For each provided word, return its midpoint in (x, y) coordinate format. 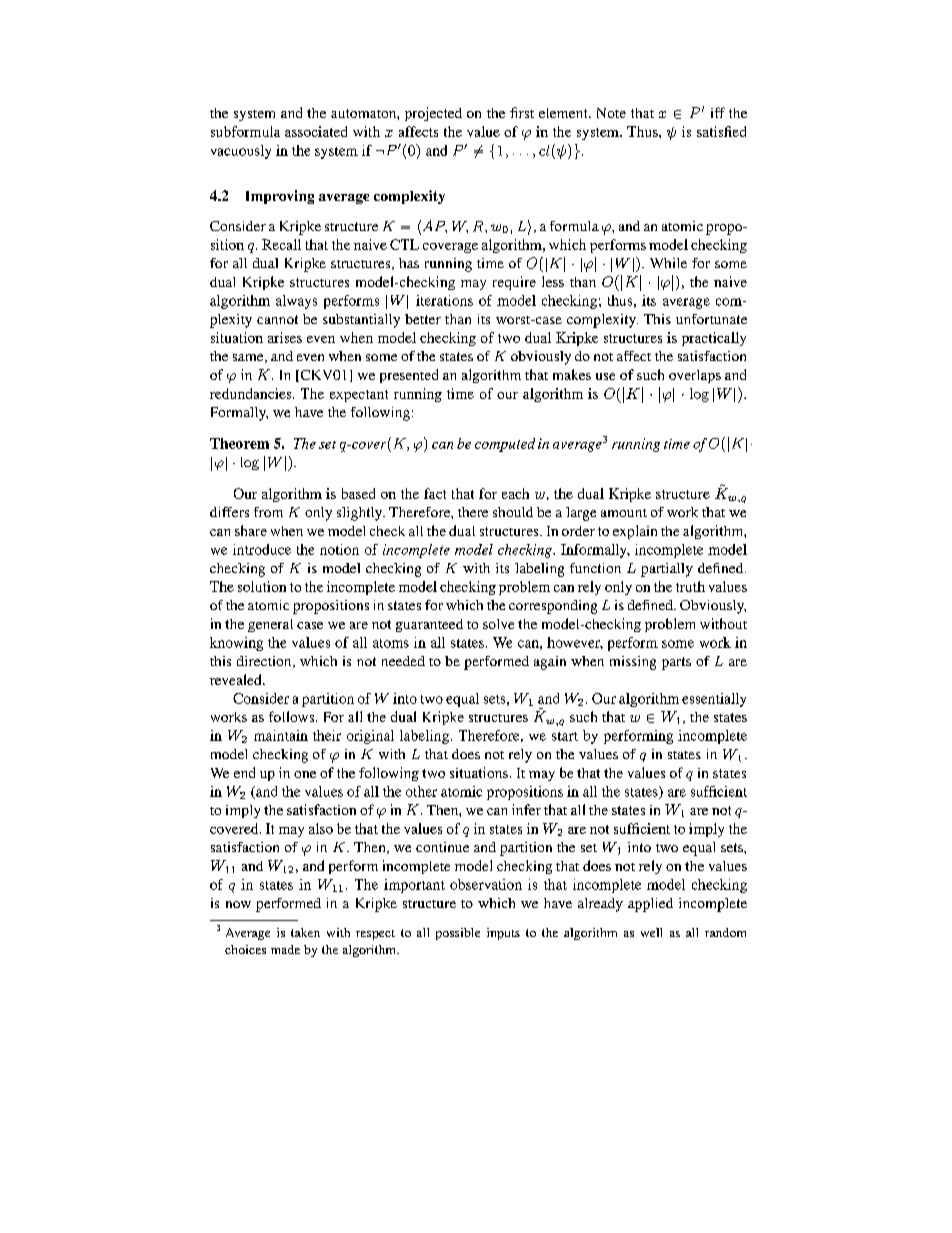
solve (498, 624)
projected (433, 114)
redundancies (252, 393)
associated (316, 131)
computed (505, 445)
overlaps (695, 376)
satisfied (721, 131)
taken (305, 932)
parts (676, 663)
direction (265, 662)
